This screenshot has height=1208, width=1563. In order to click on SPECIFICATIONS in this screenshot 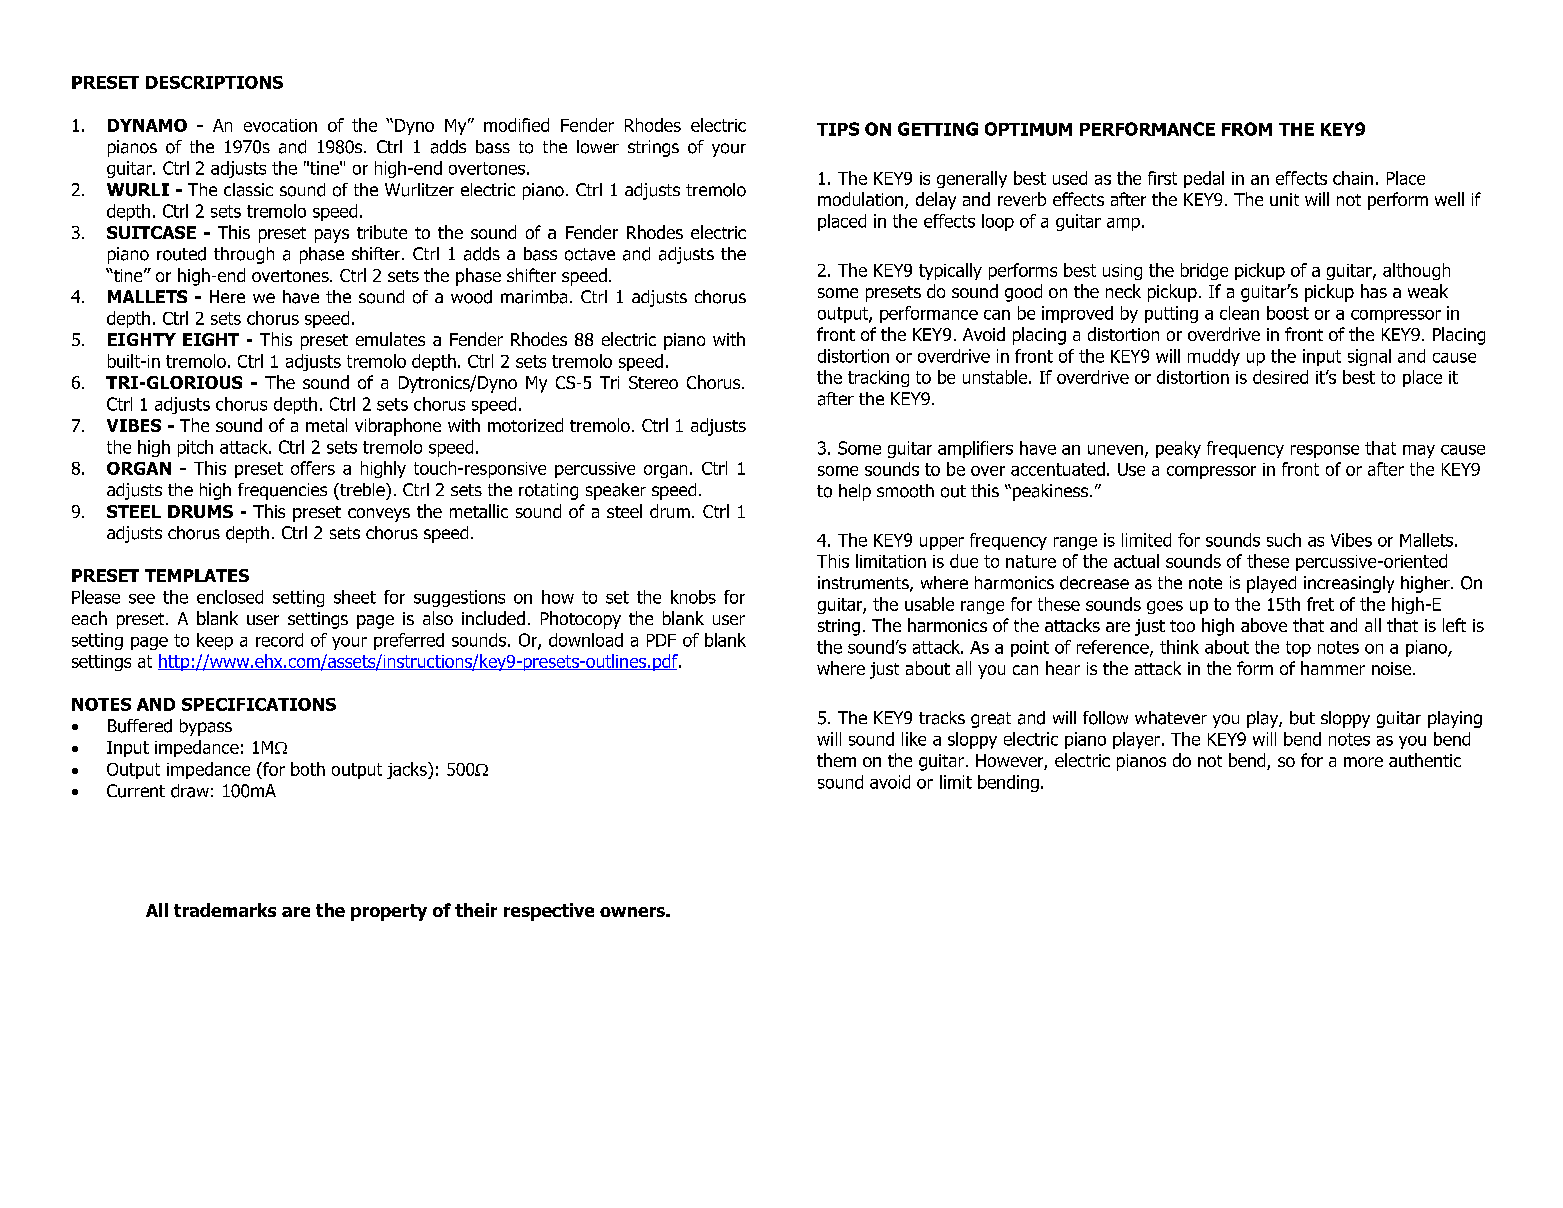, I will do `click(259, 704)`.
